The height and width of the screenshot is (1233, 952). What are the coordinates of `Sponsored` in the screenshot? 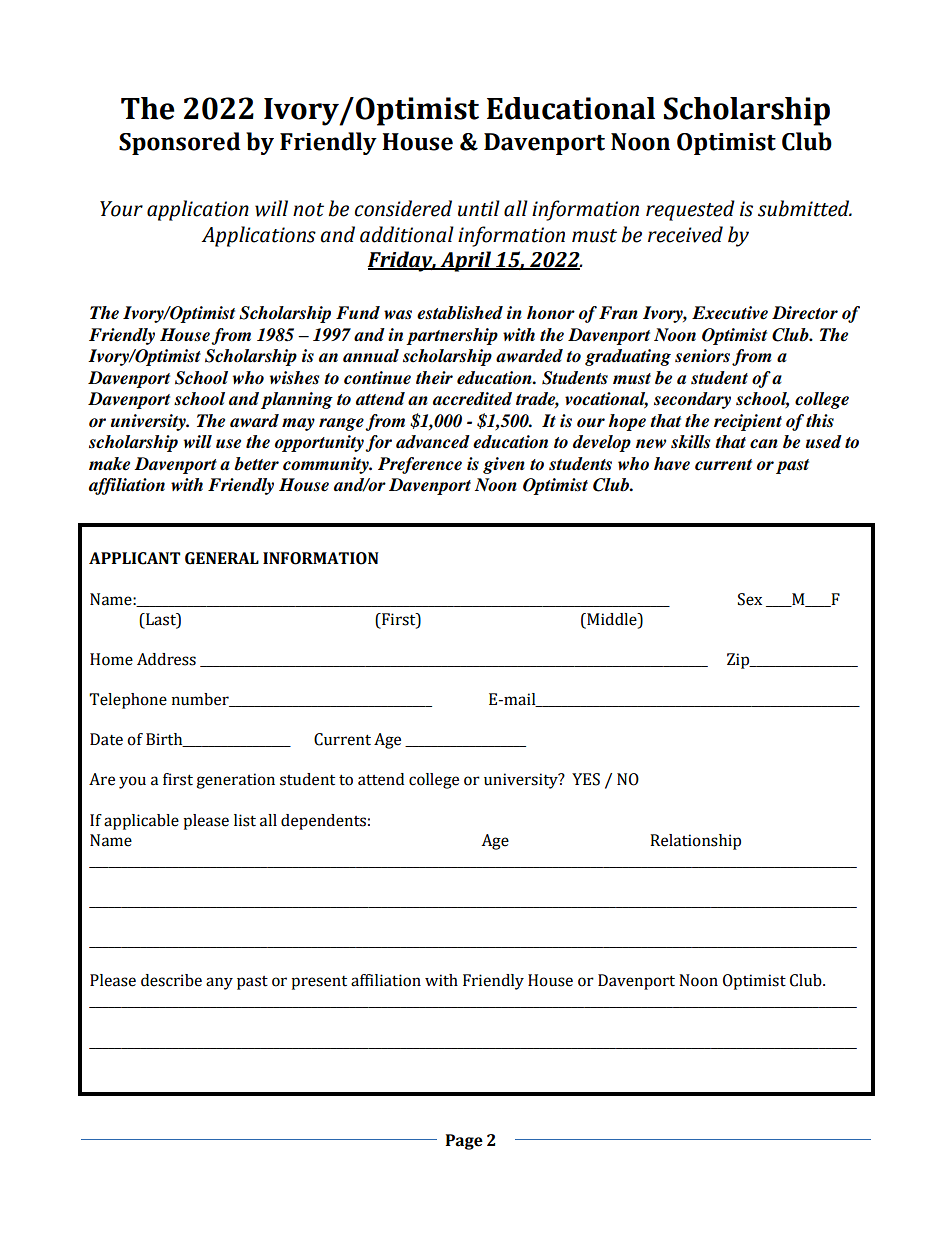 It's located at (179, 143).
